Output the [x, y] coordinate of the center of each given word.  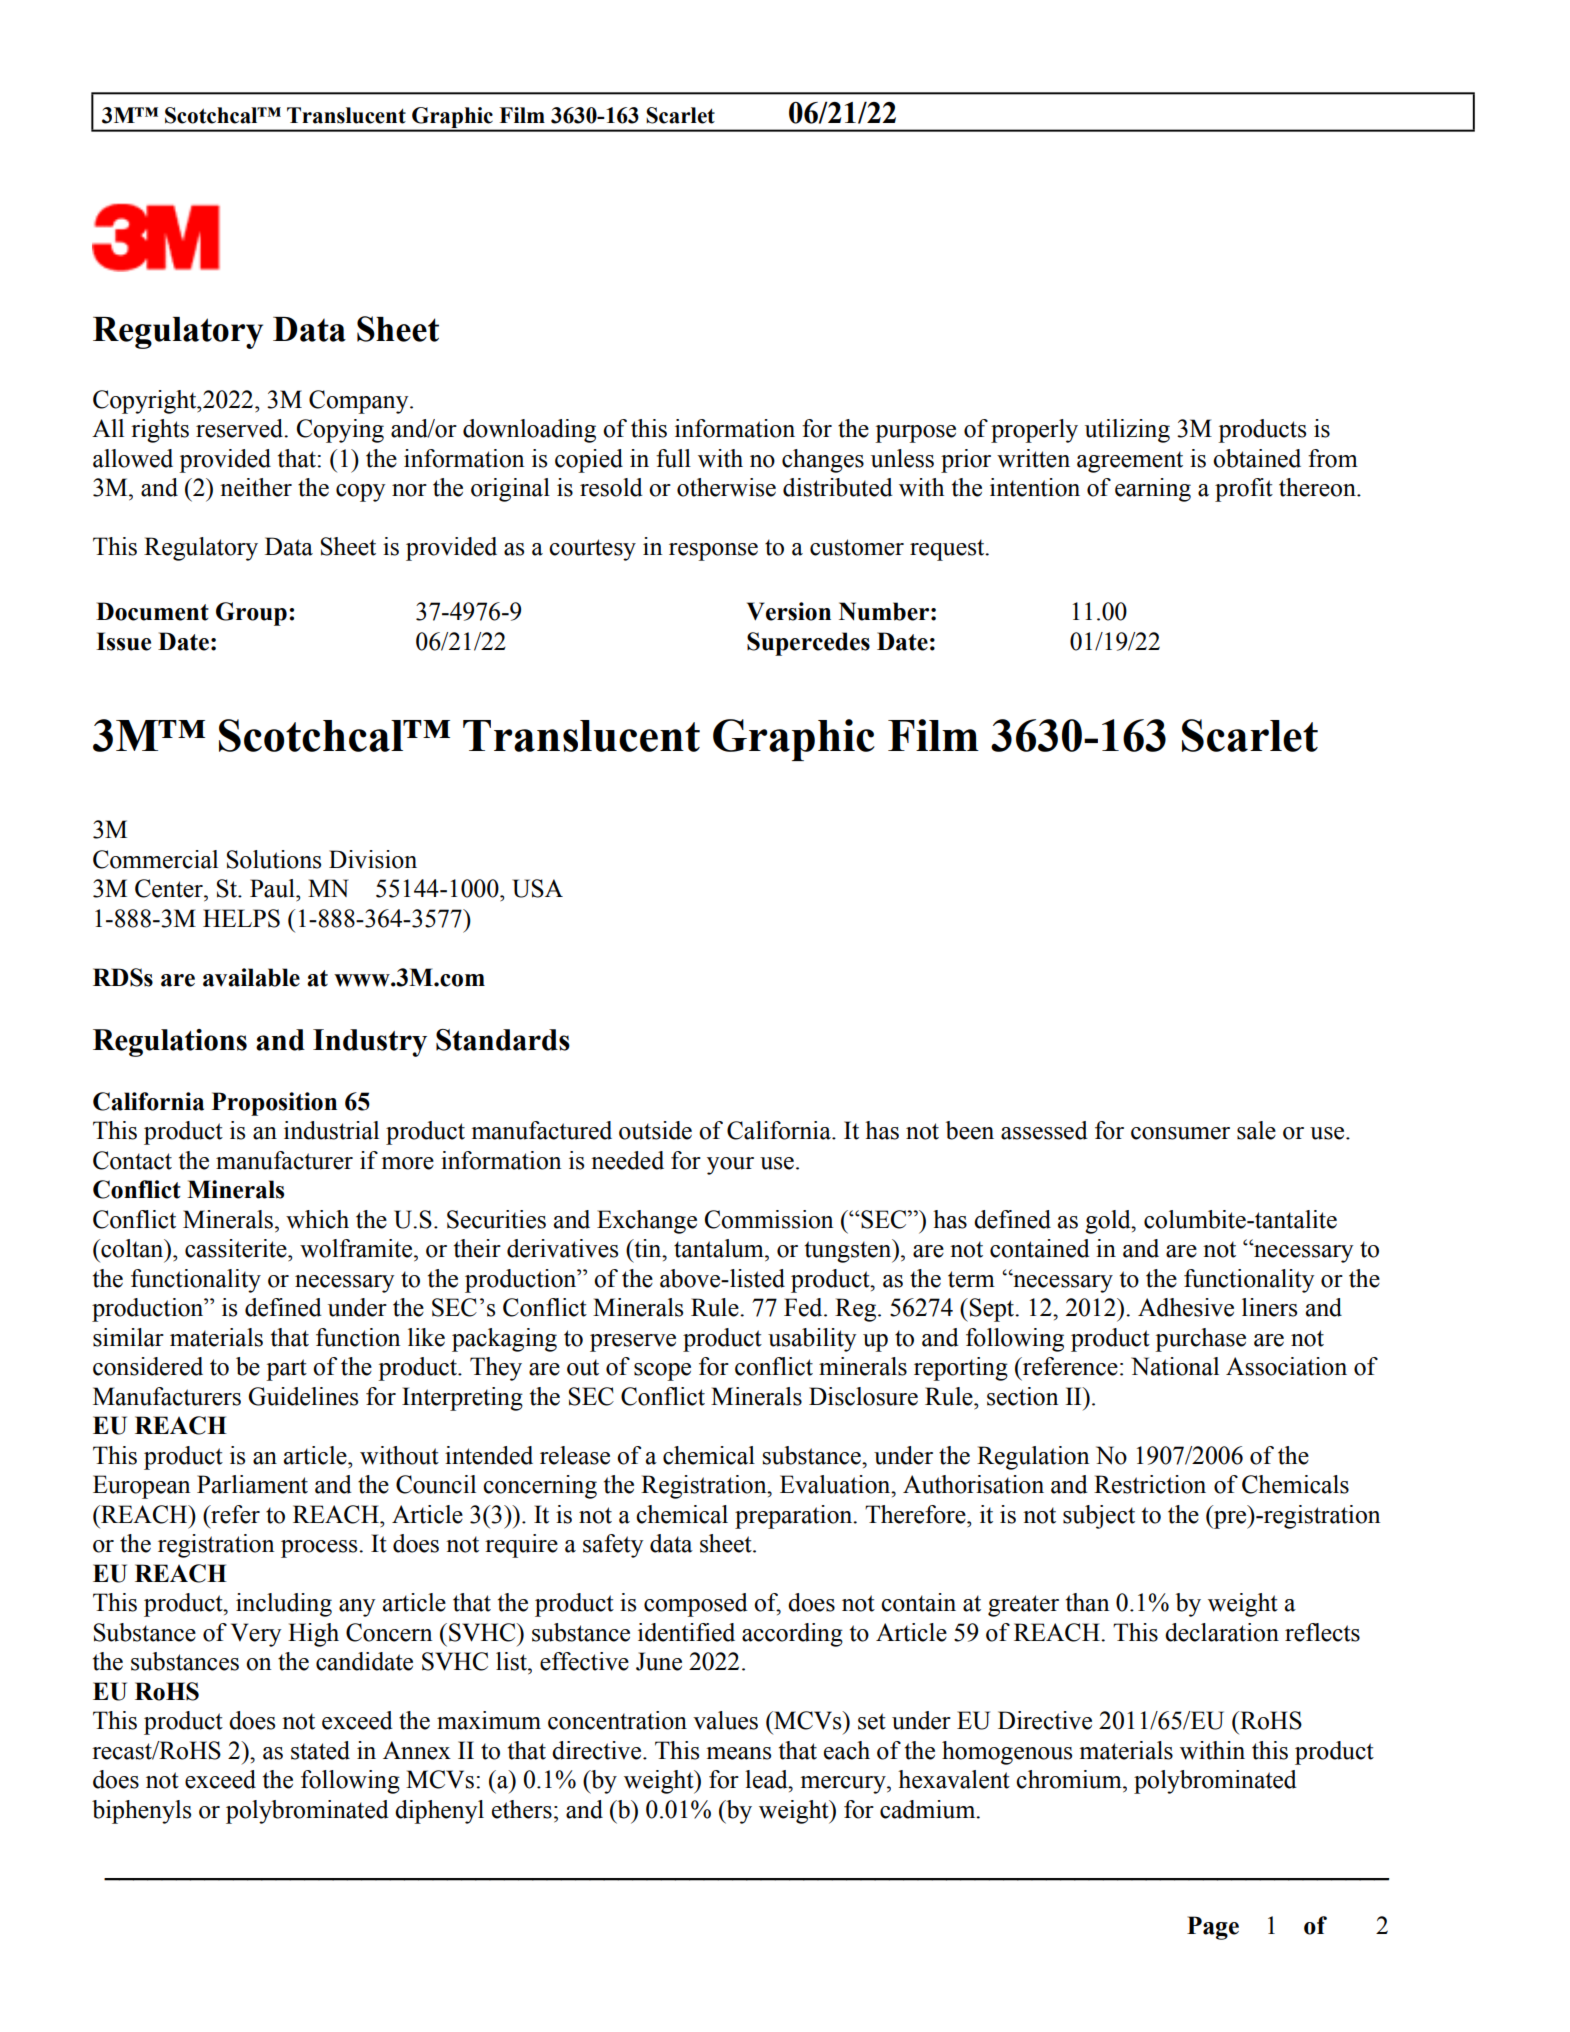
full [673, 458]
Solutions [274, 859]
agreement [1130, 462]
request [948, 550]
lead [767, 1779]
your [730, 1166]
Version [789, 611]
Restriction [1150, 1484]
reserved [241, 428]
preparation [795, 1517]
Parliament [252, 1484]
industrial [331, 1130]
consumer [1180, 1133]
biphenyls [141, 1812]
